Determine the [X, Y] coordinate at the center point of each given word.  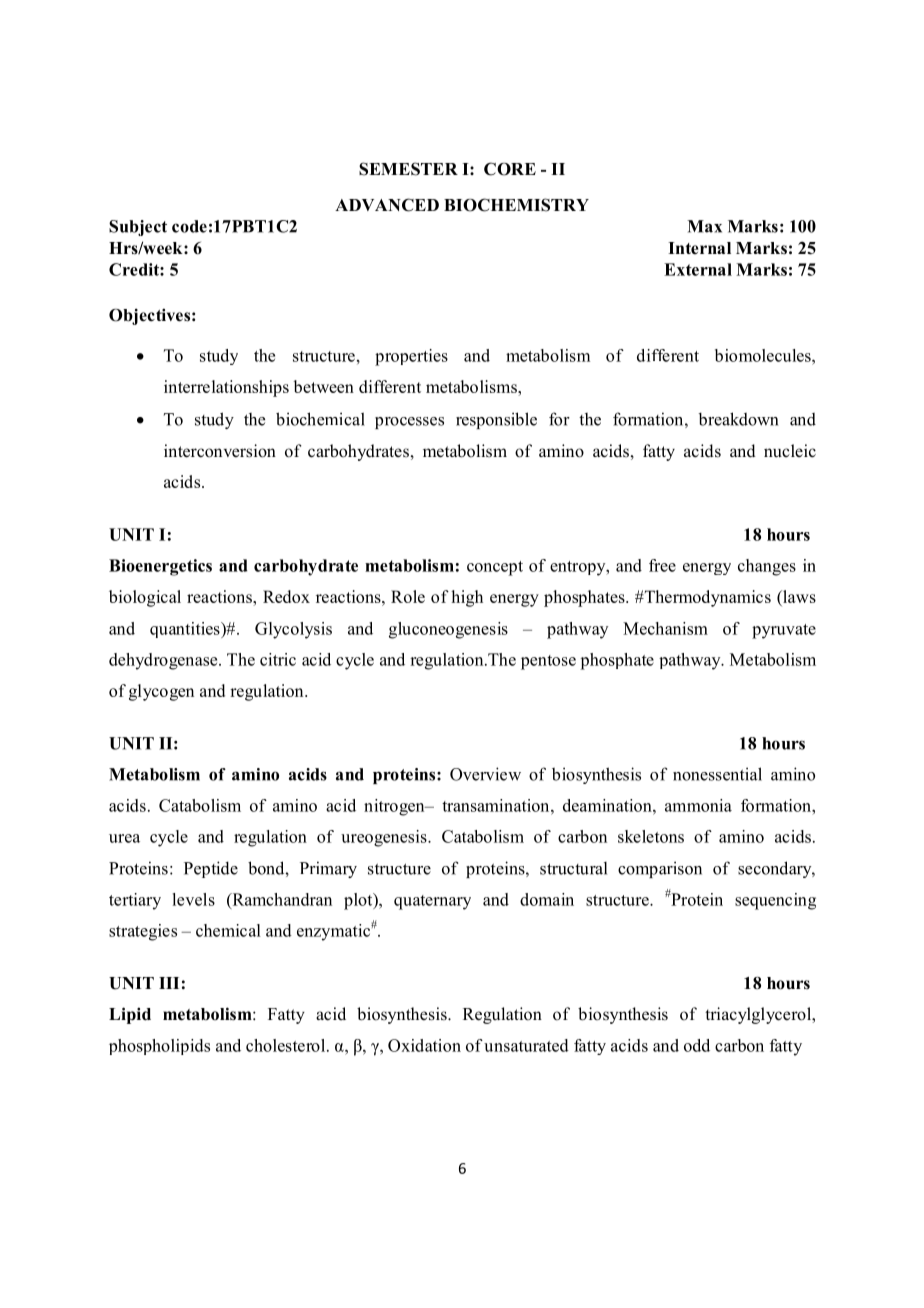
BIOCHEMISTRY [516, 205]
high [467, 598]
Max [704, 226]
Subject [138, 228]
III [169, 983]
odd [697, 1045]
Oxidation [424, 1045]
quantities [186, 630]
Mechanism [665, 628]
